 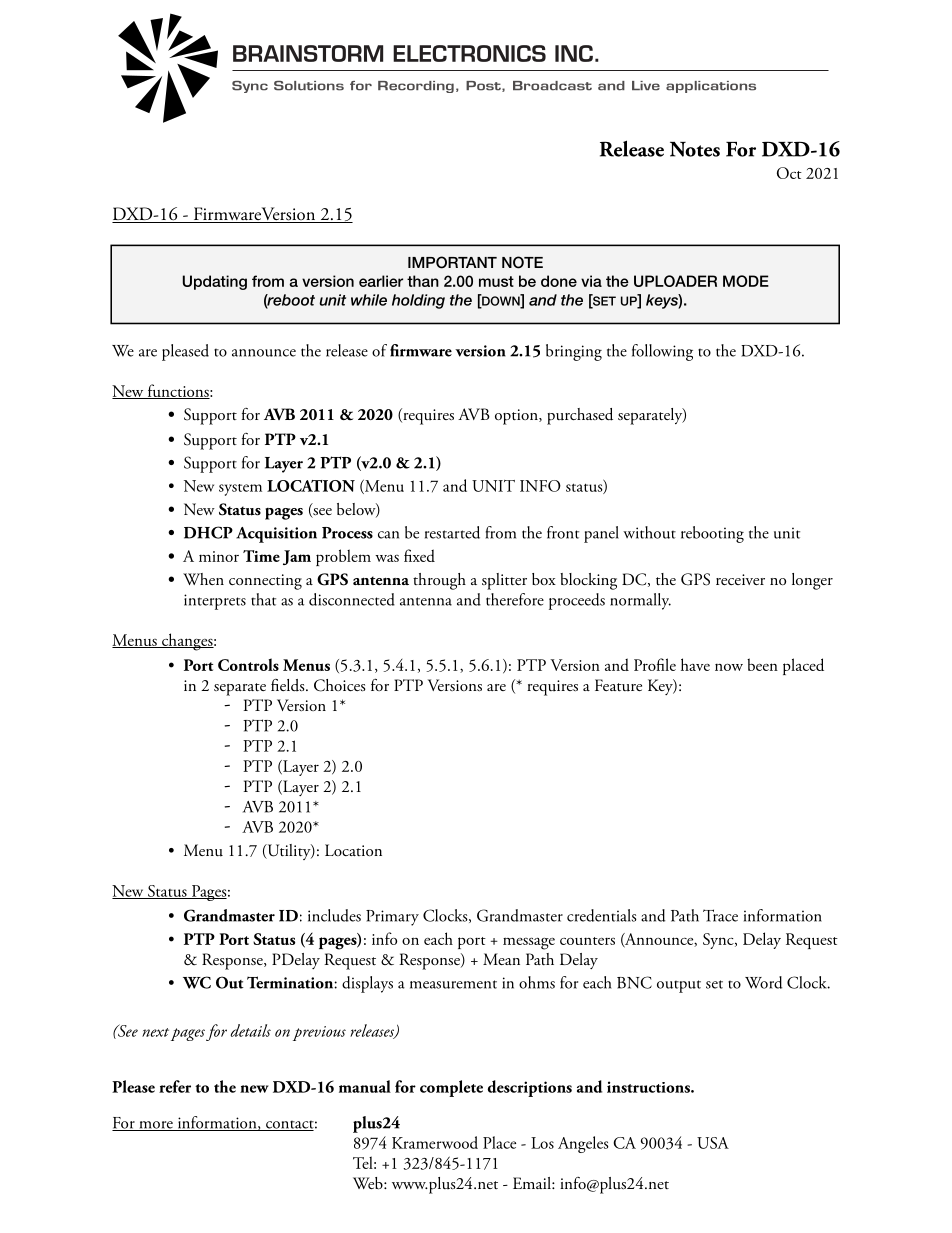 What do you see at coordinates (740, 579) in the page?
I see `receiver` at bounding box center [740, 579].
